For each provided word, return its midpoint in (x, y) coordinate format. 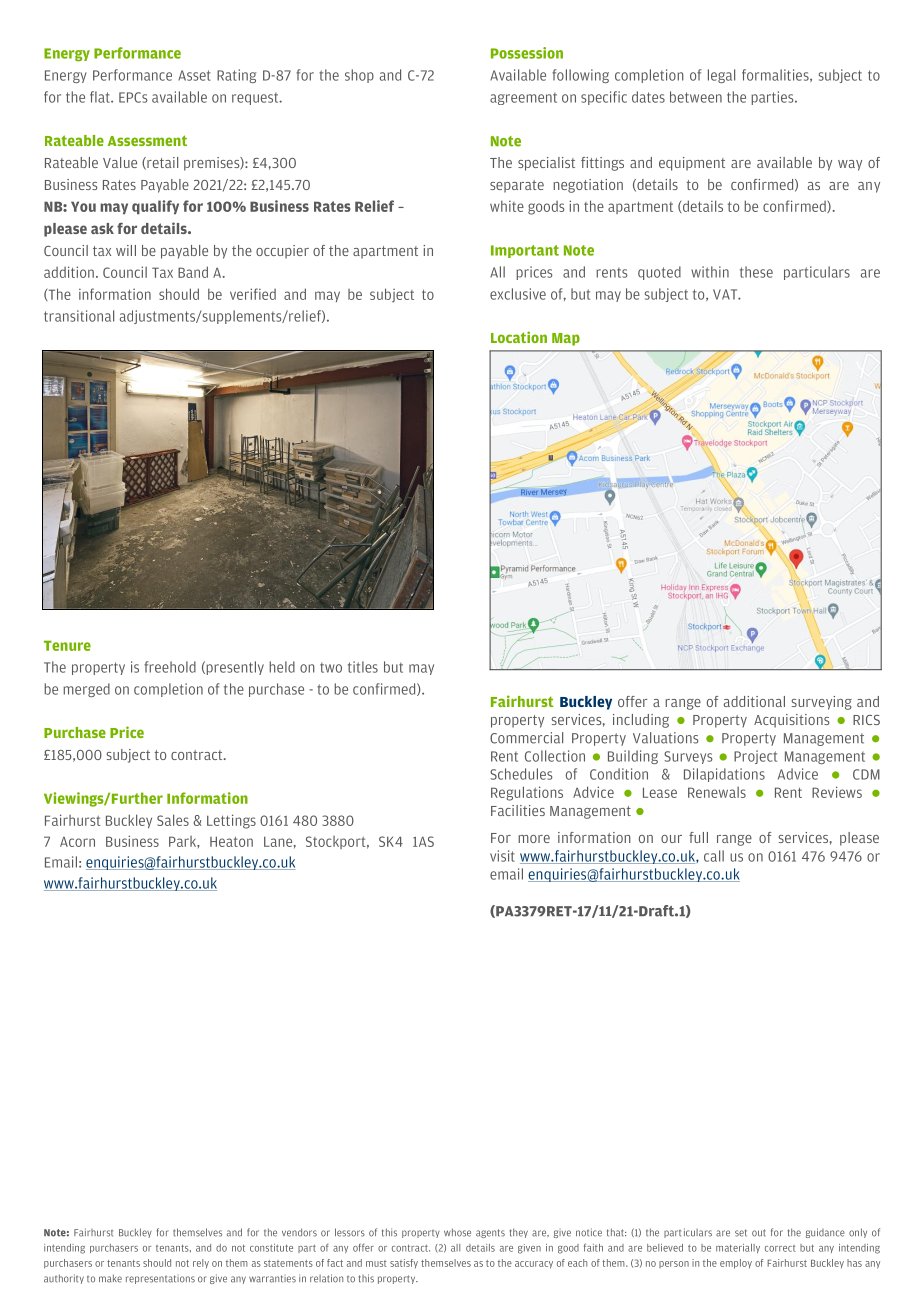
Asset (194, 75)
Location (519, 337)
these (756, 272)
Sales (173, 820)
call (714, 856)
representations (160, 1279)
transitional (79, 316)
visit (502, 856)
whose (457, 1232)
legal (721, 76)
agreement (523, 99)
